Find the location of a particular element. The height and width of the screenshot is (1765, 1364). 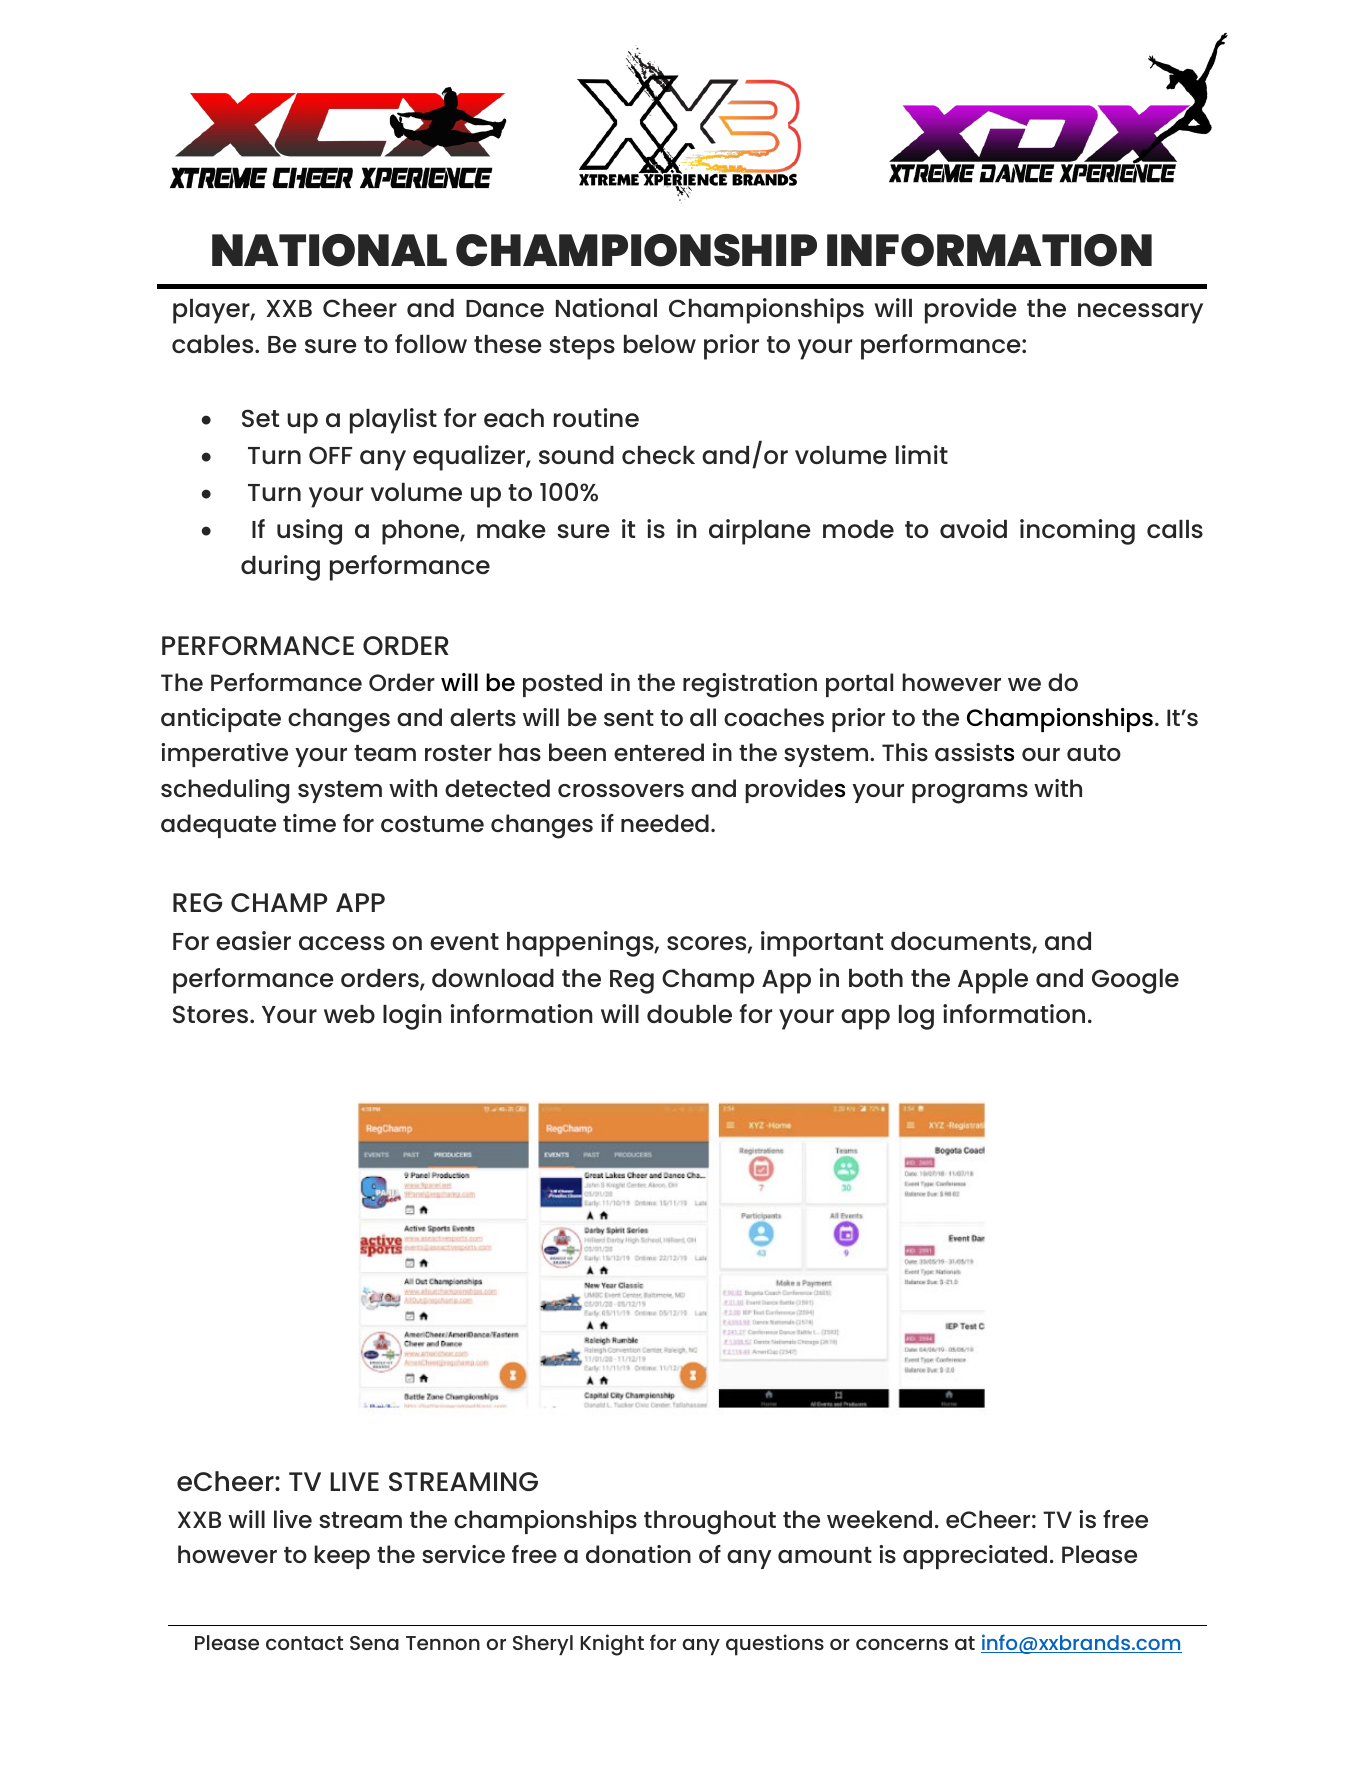

entered is located at coordinates (659, 752).
